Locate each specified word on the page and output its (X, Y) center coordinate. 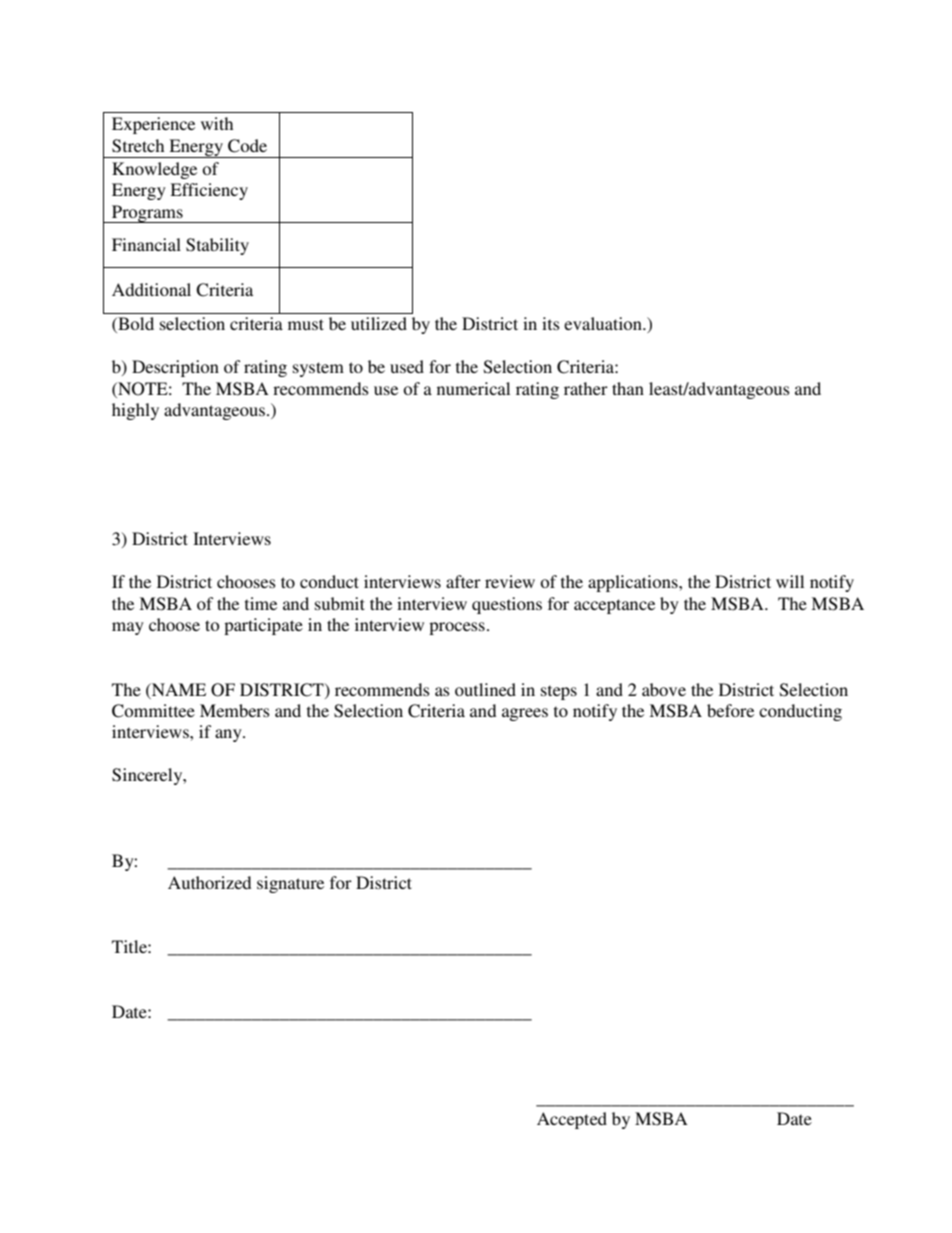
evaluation (604, 323)
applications (634, 583)
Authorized (209, 882)
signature (290, 884)
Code (247, 146)
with (217, 123)
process (457, 628)
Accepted (572, 1120)
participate (263, 626)
